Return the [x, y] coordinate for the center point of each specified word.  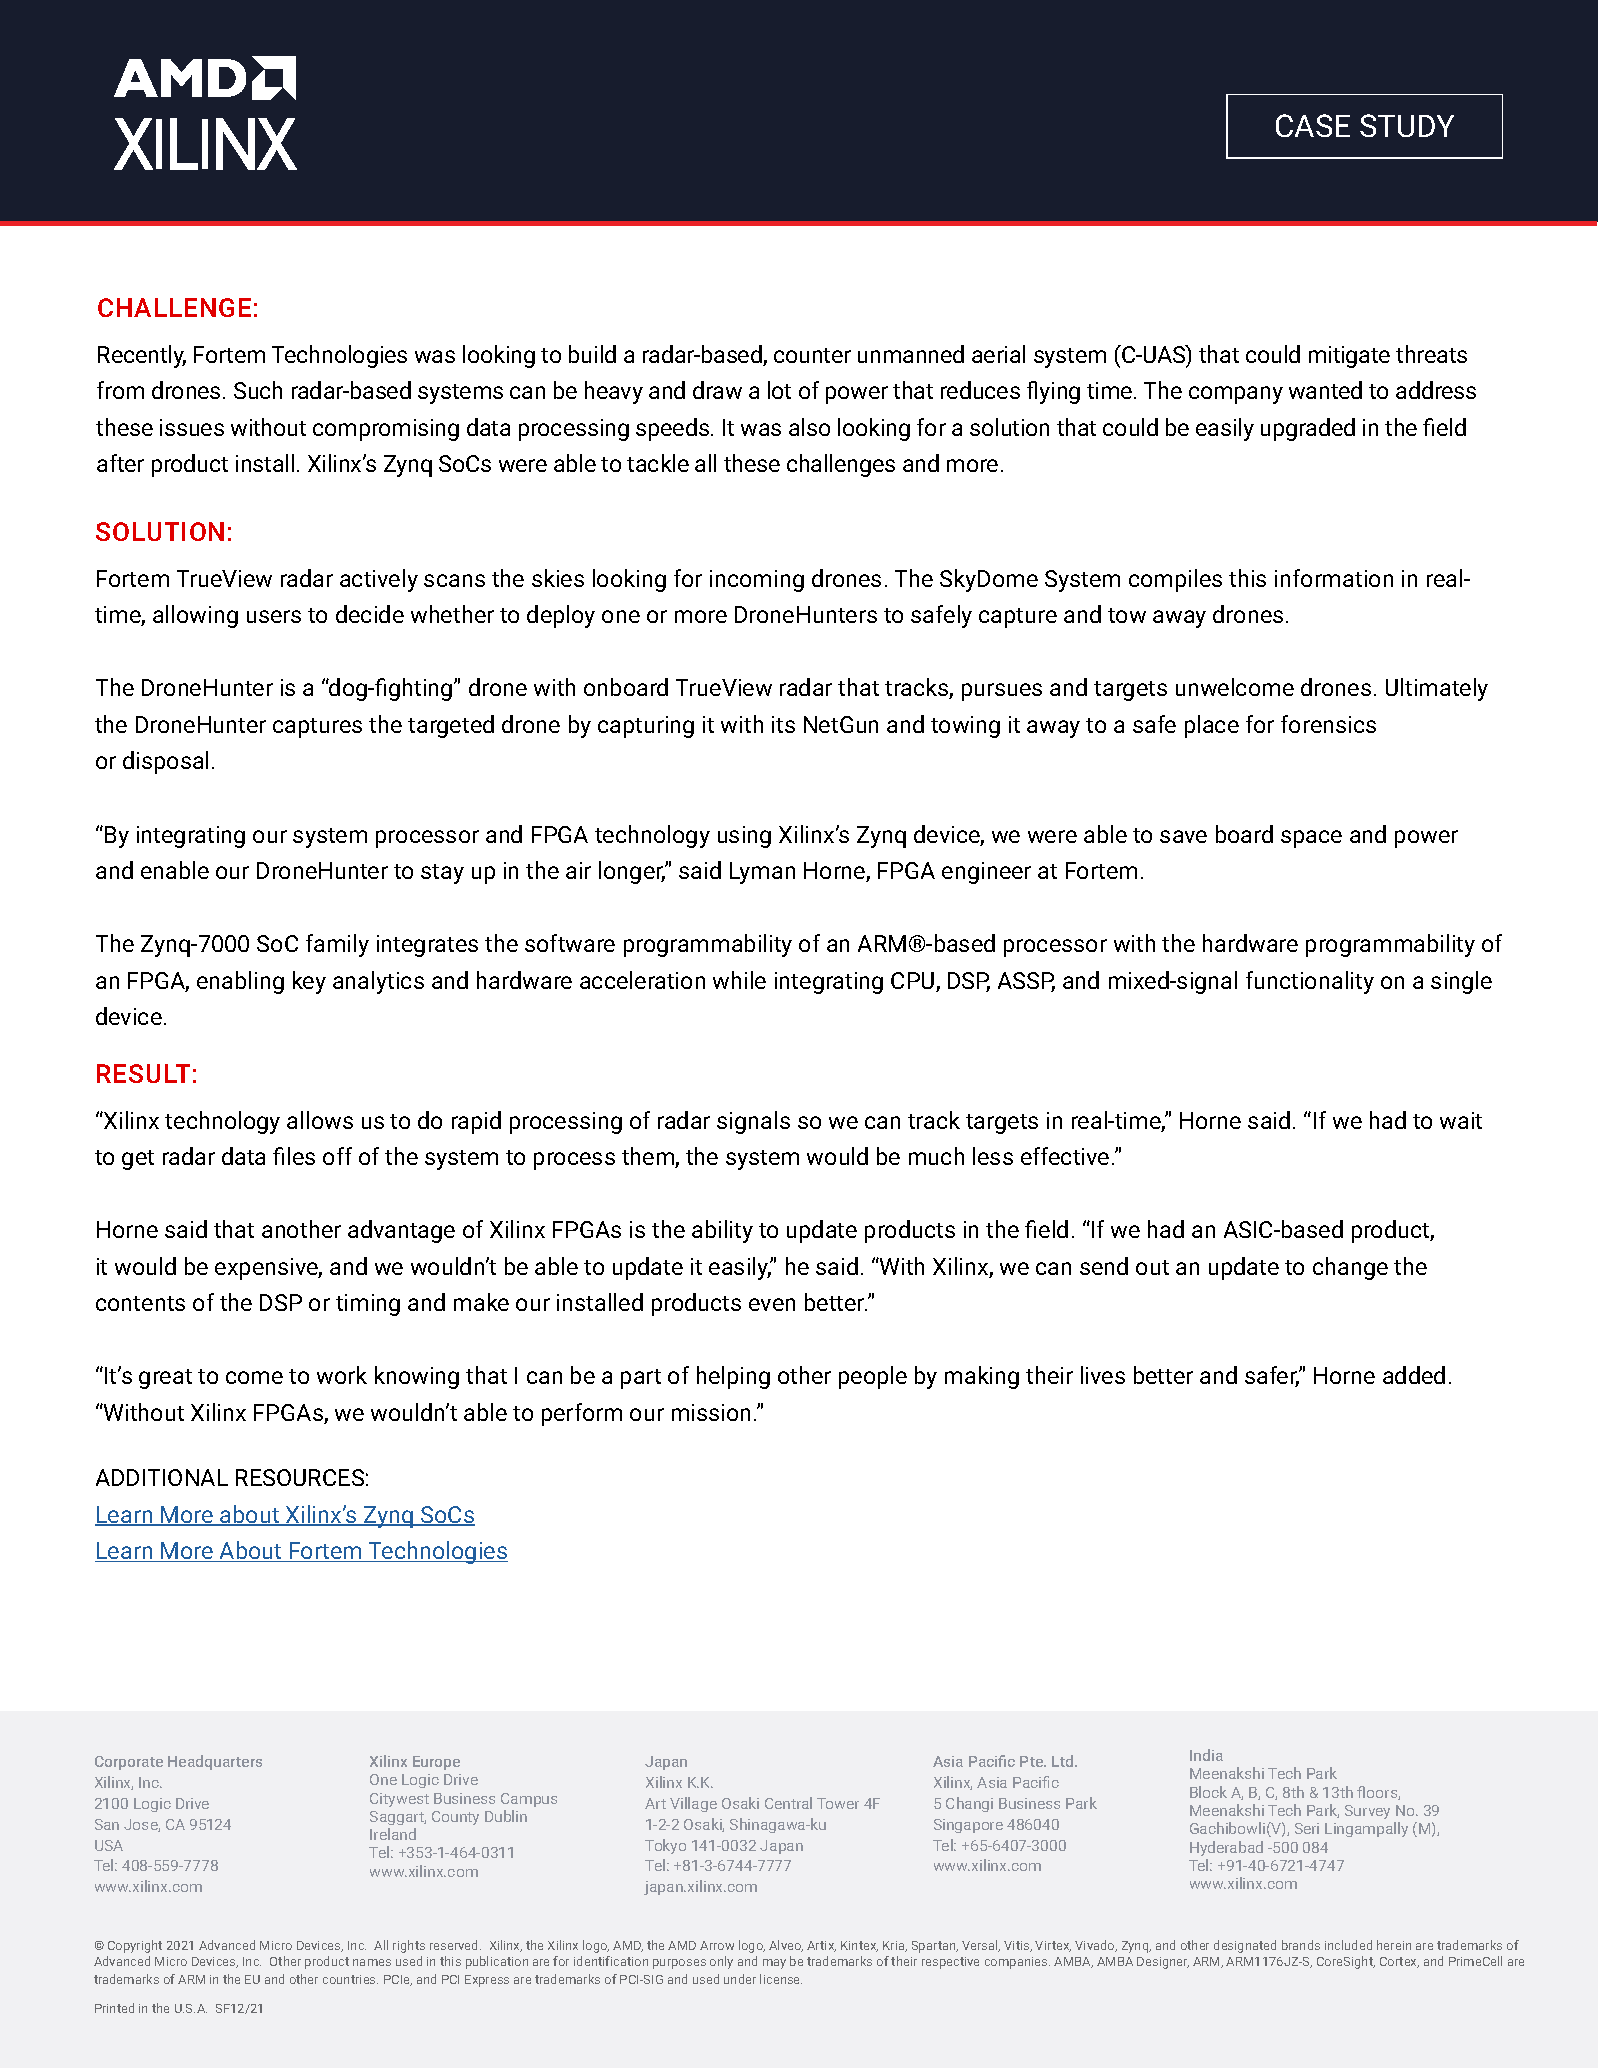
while [739, 980]
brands [1301, 1945]
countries [350, 1979]
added [1414, 1375]
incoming [757, 581]
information [1334, 578]
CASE [1313, 125]
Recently [142, 356]
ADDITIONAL [162, 1477]
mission [711, 1412]
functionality [1310, 982]
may [774, 1964]
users [274, 616]
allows [320, 1120]
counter [812, 355]
